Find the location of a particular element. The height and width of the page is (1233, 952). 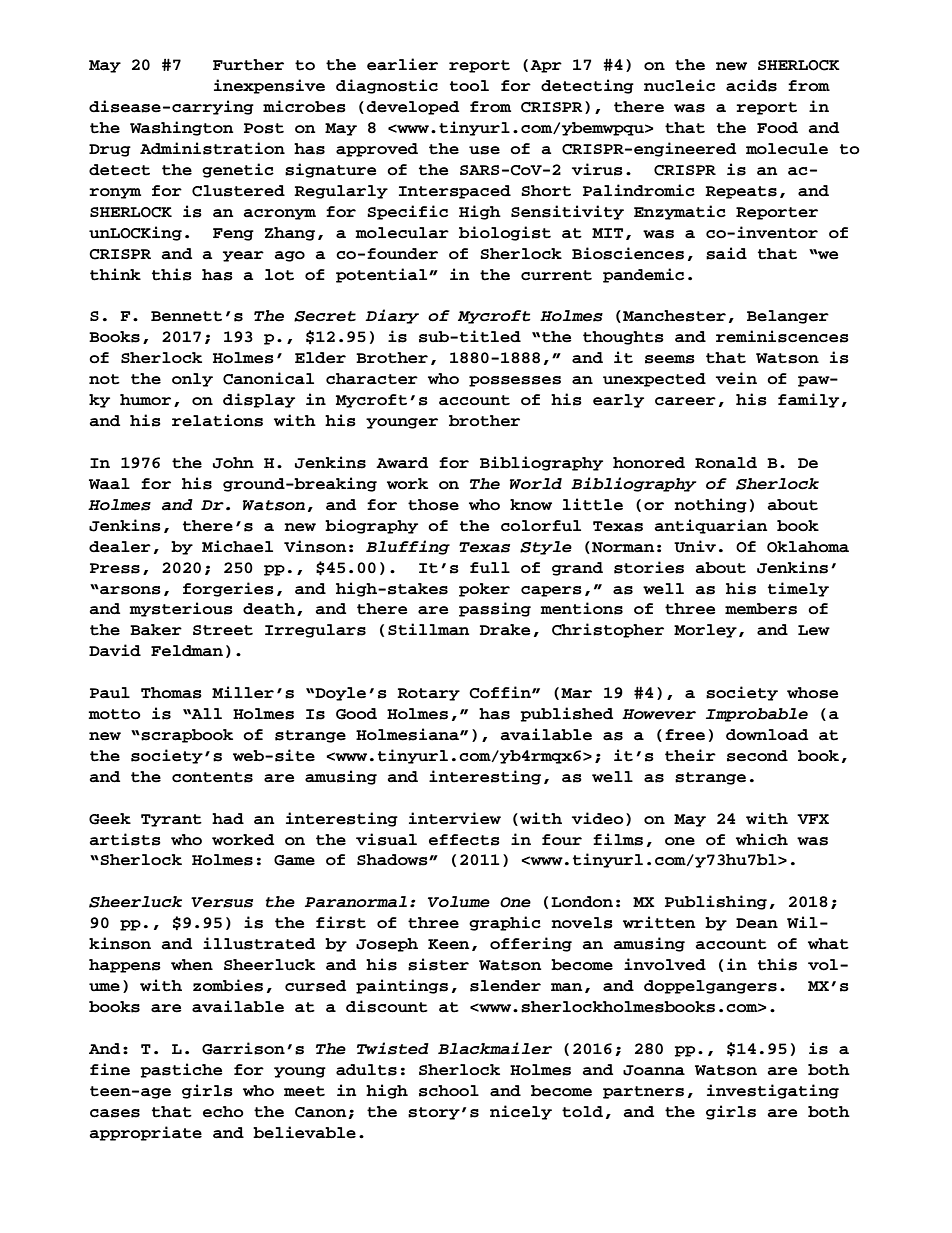

echo is located at coordinates (223, 1112).
